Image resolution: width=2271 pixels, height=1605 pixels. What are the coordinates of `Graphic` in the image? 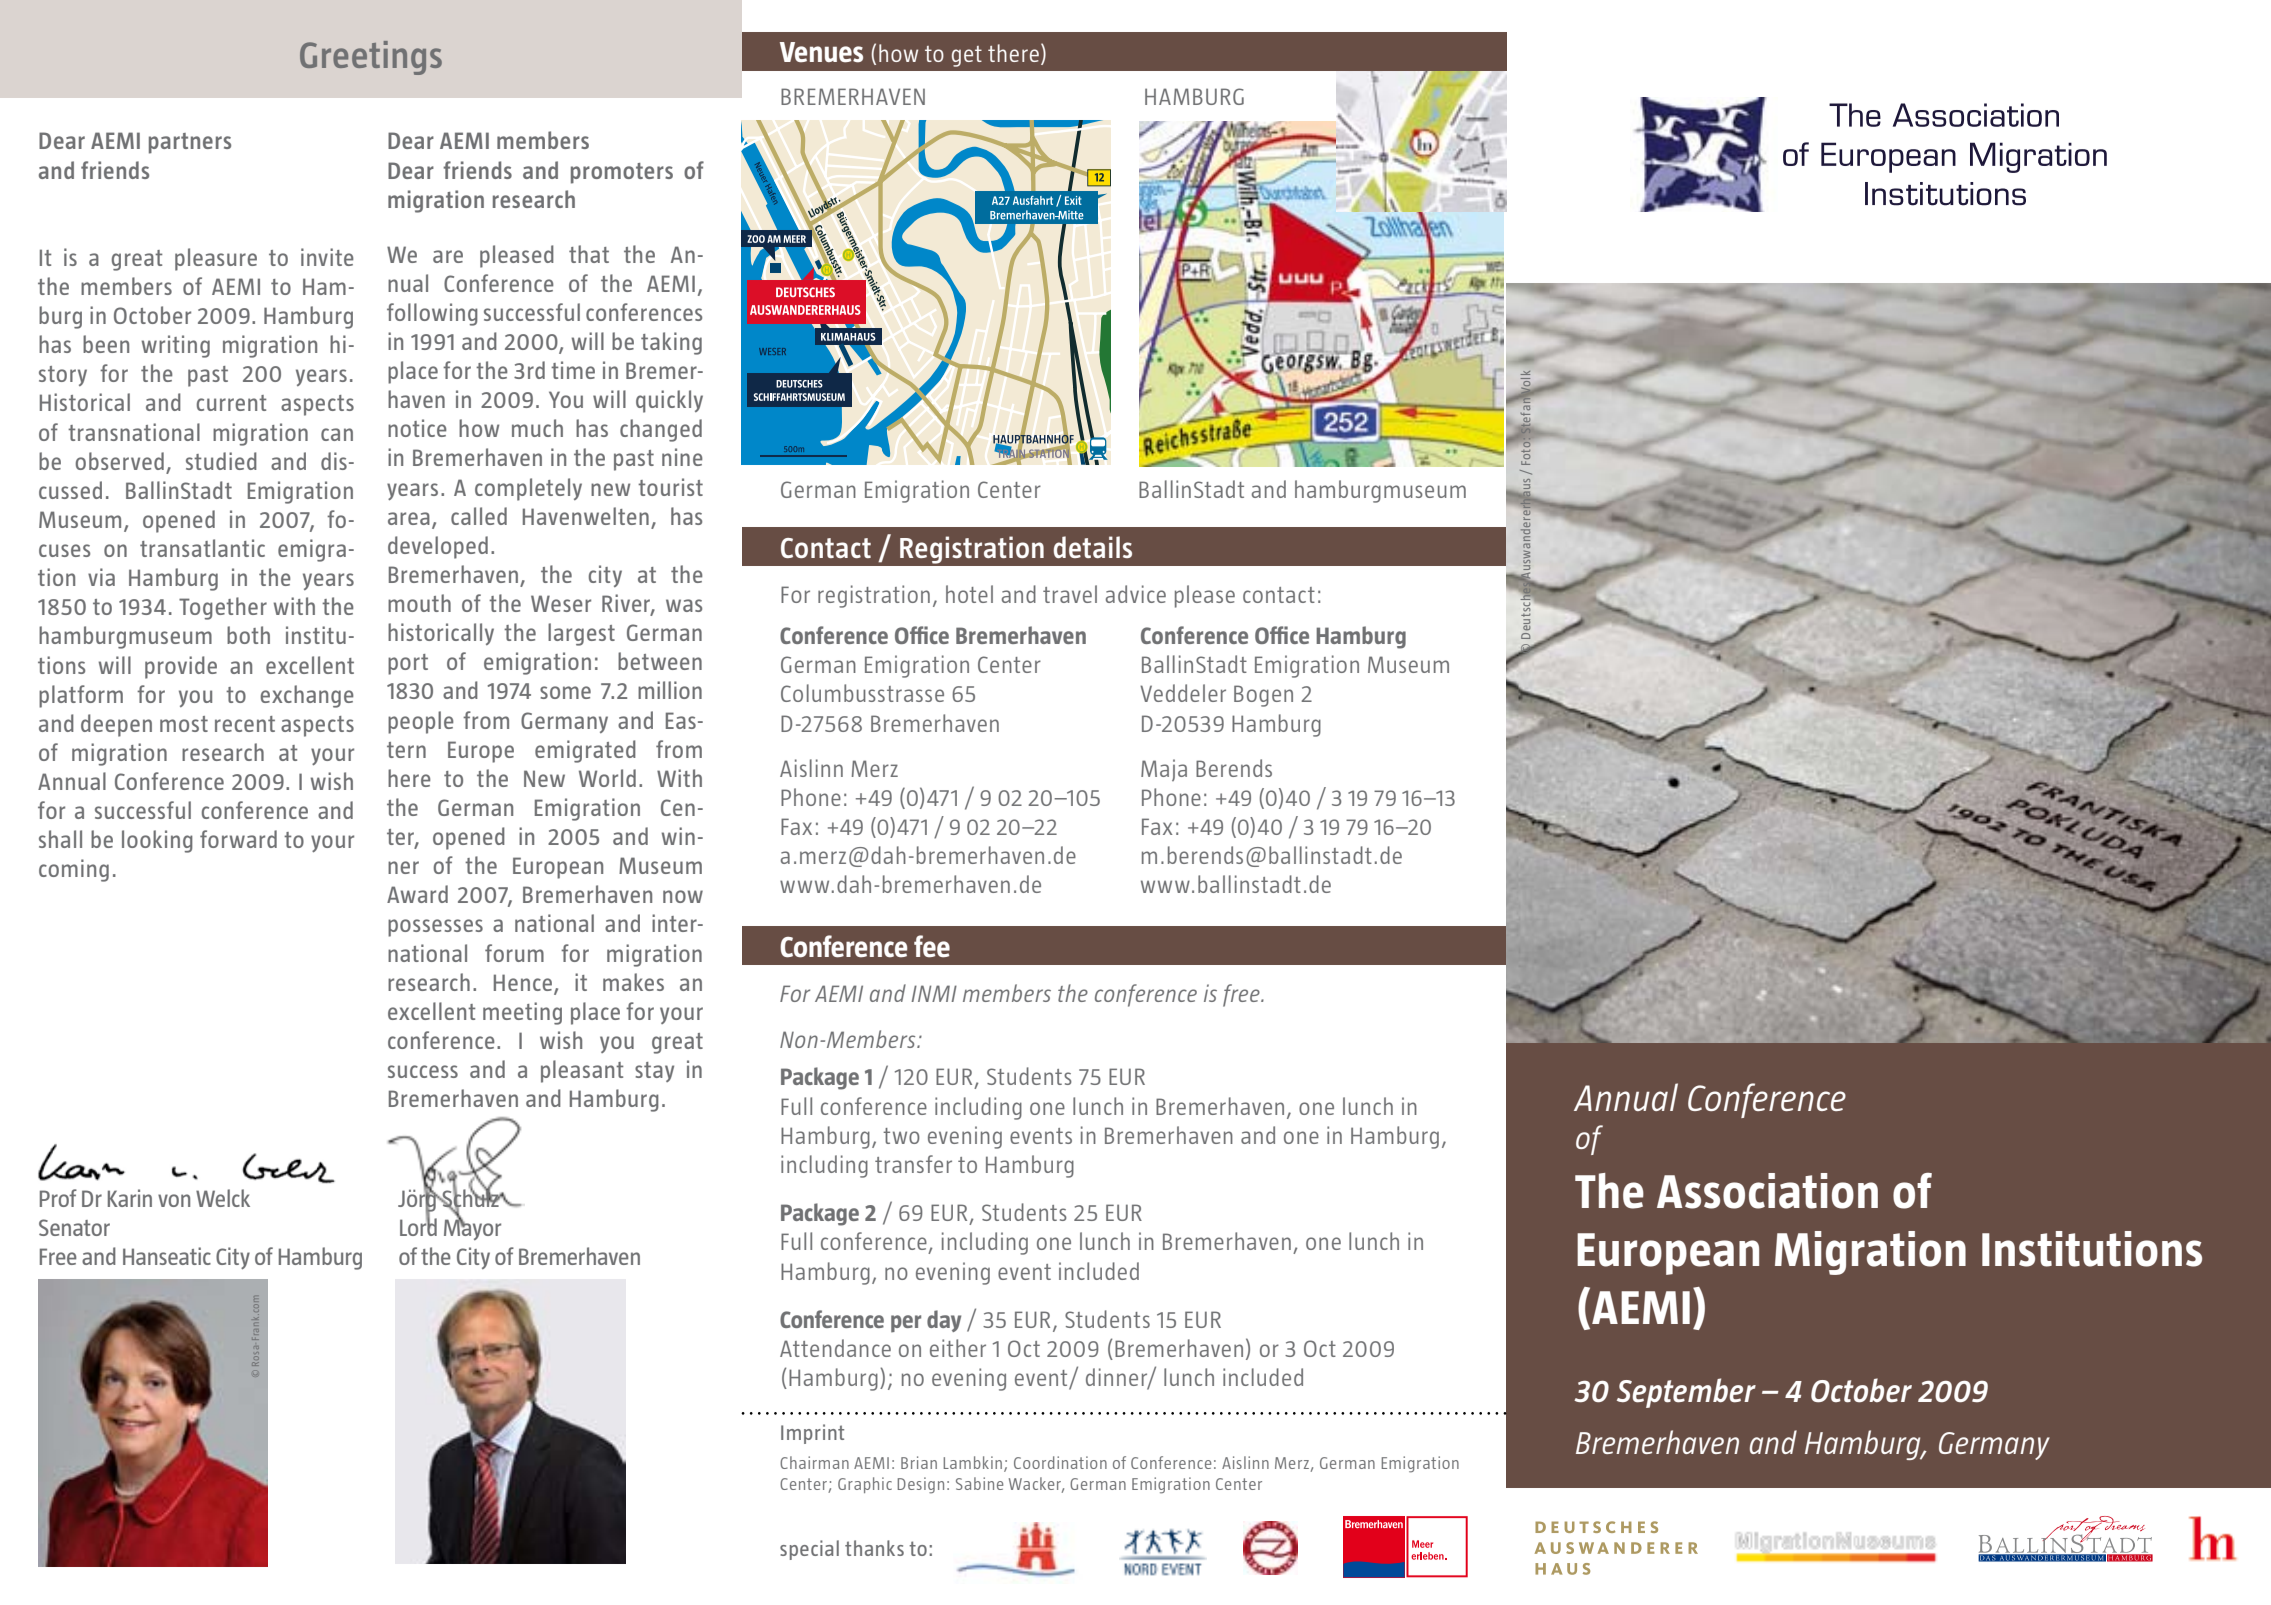 It's located at (865, 1485).
